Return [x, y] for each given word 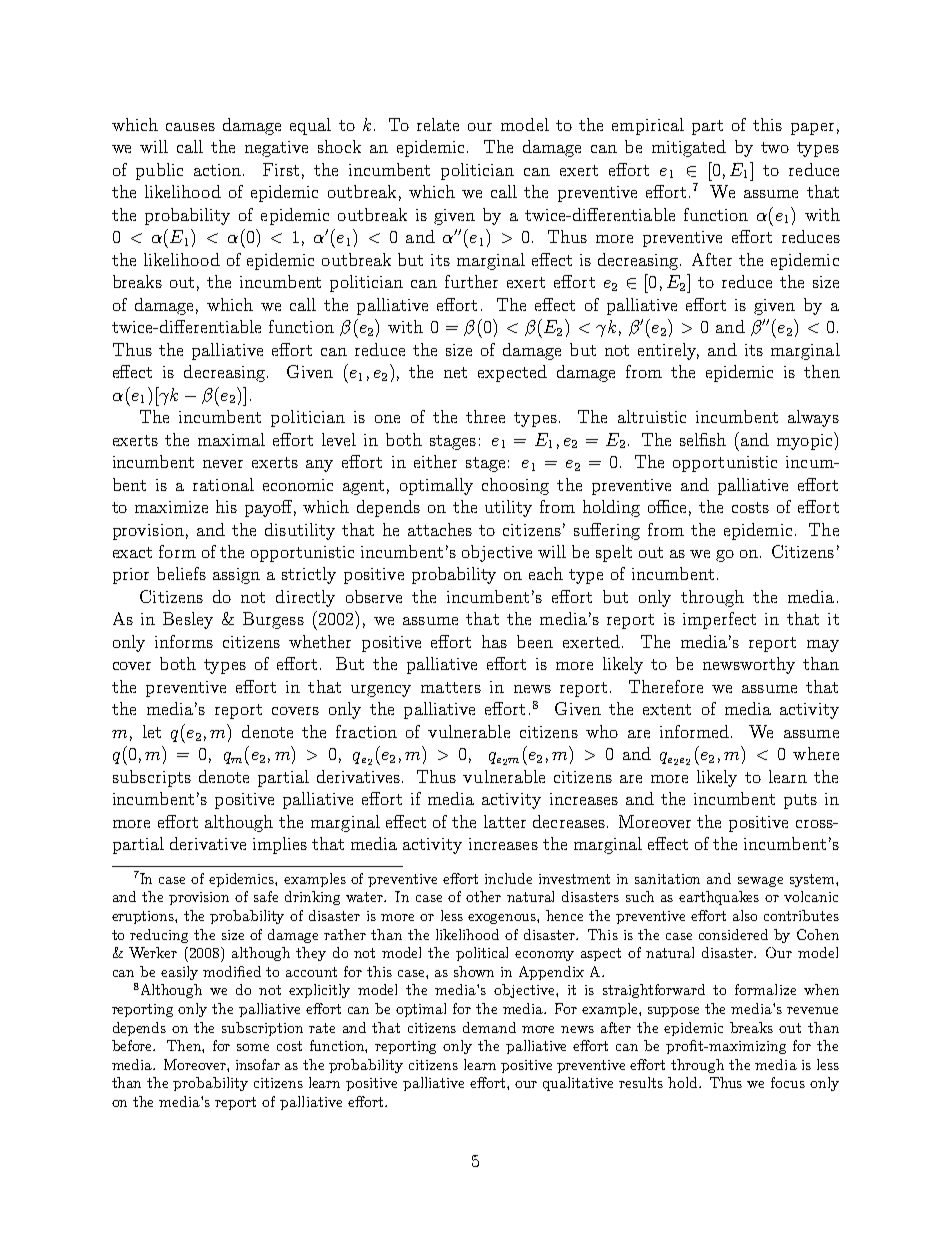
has [494, 641]
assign [236, 576]
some [253, 1047]
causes [190, 127]
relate [438, 124]
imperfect [719, 620]
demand [489, 1027]
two [775, 147]
